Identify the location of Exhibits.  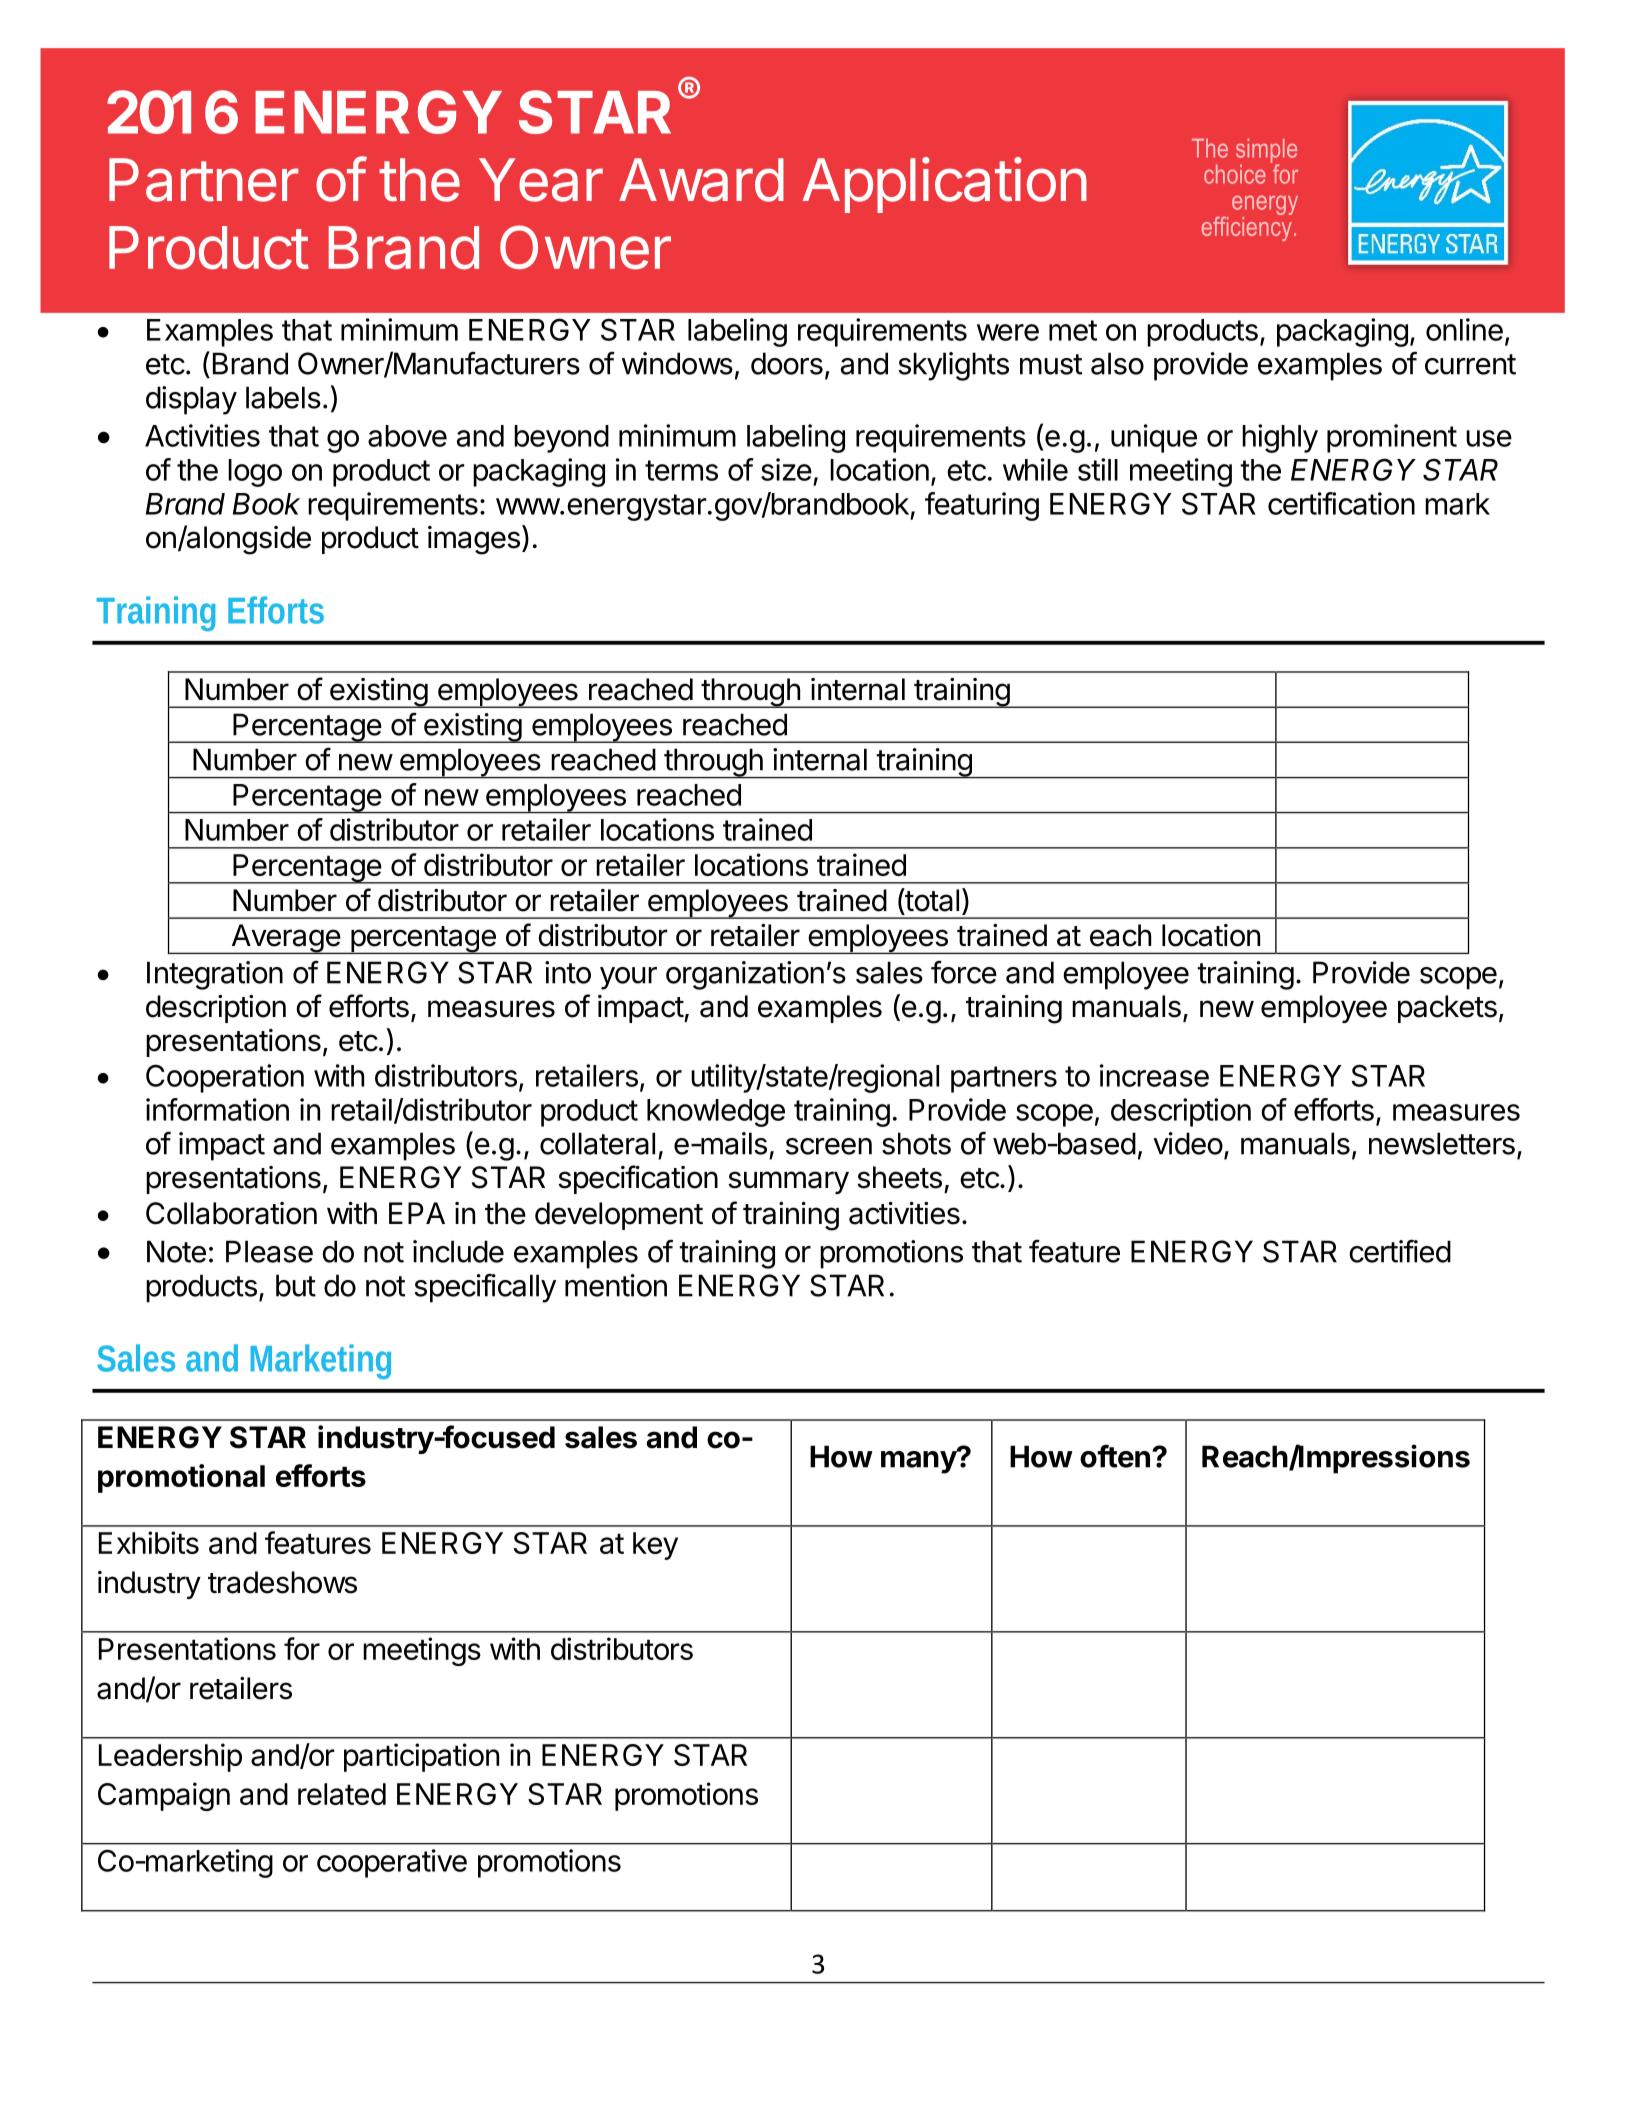
(149, 1542).
